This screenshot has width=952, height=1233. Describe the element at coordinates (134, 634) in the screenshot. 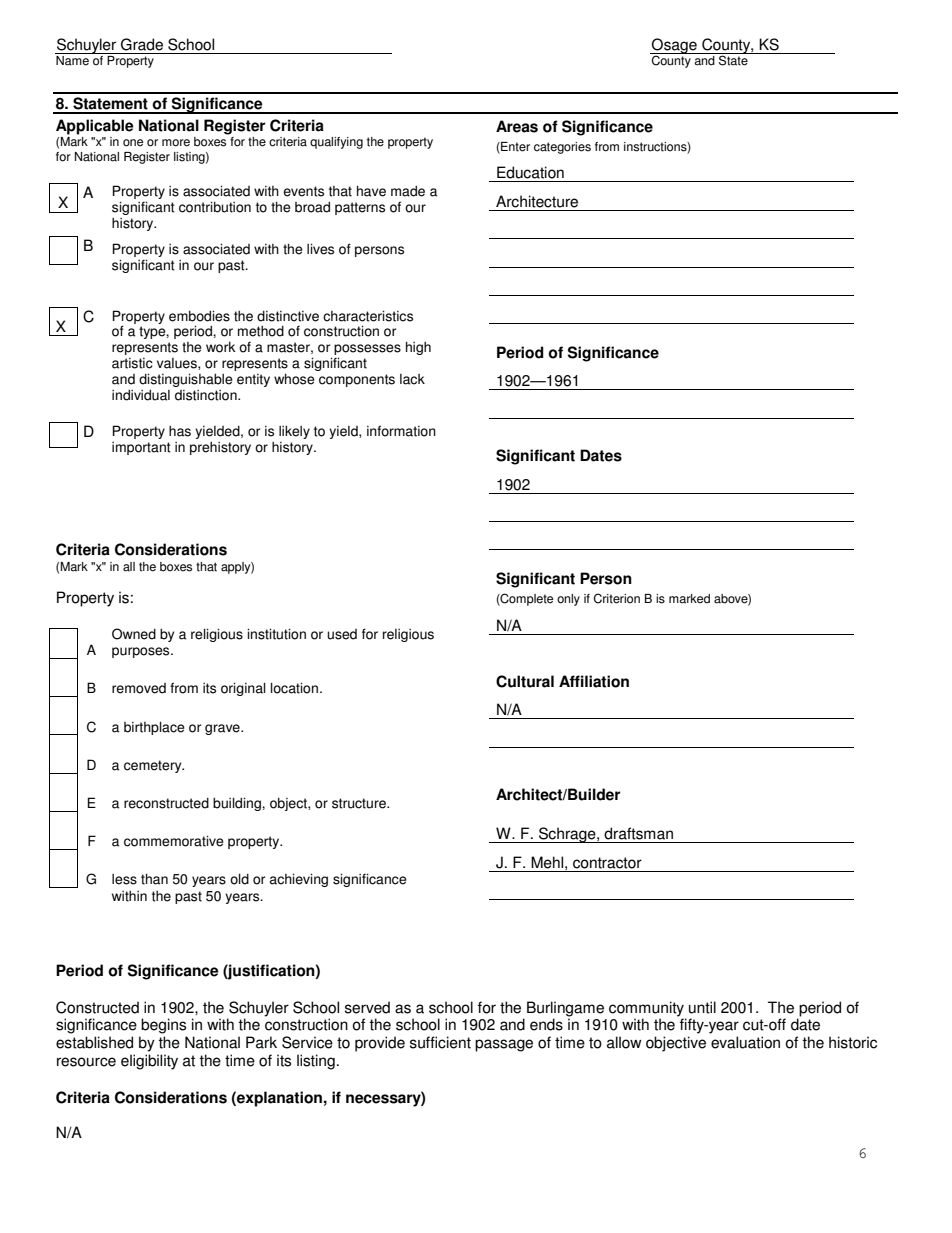

I see `Owned` at that location.
